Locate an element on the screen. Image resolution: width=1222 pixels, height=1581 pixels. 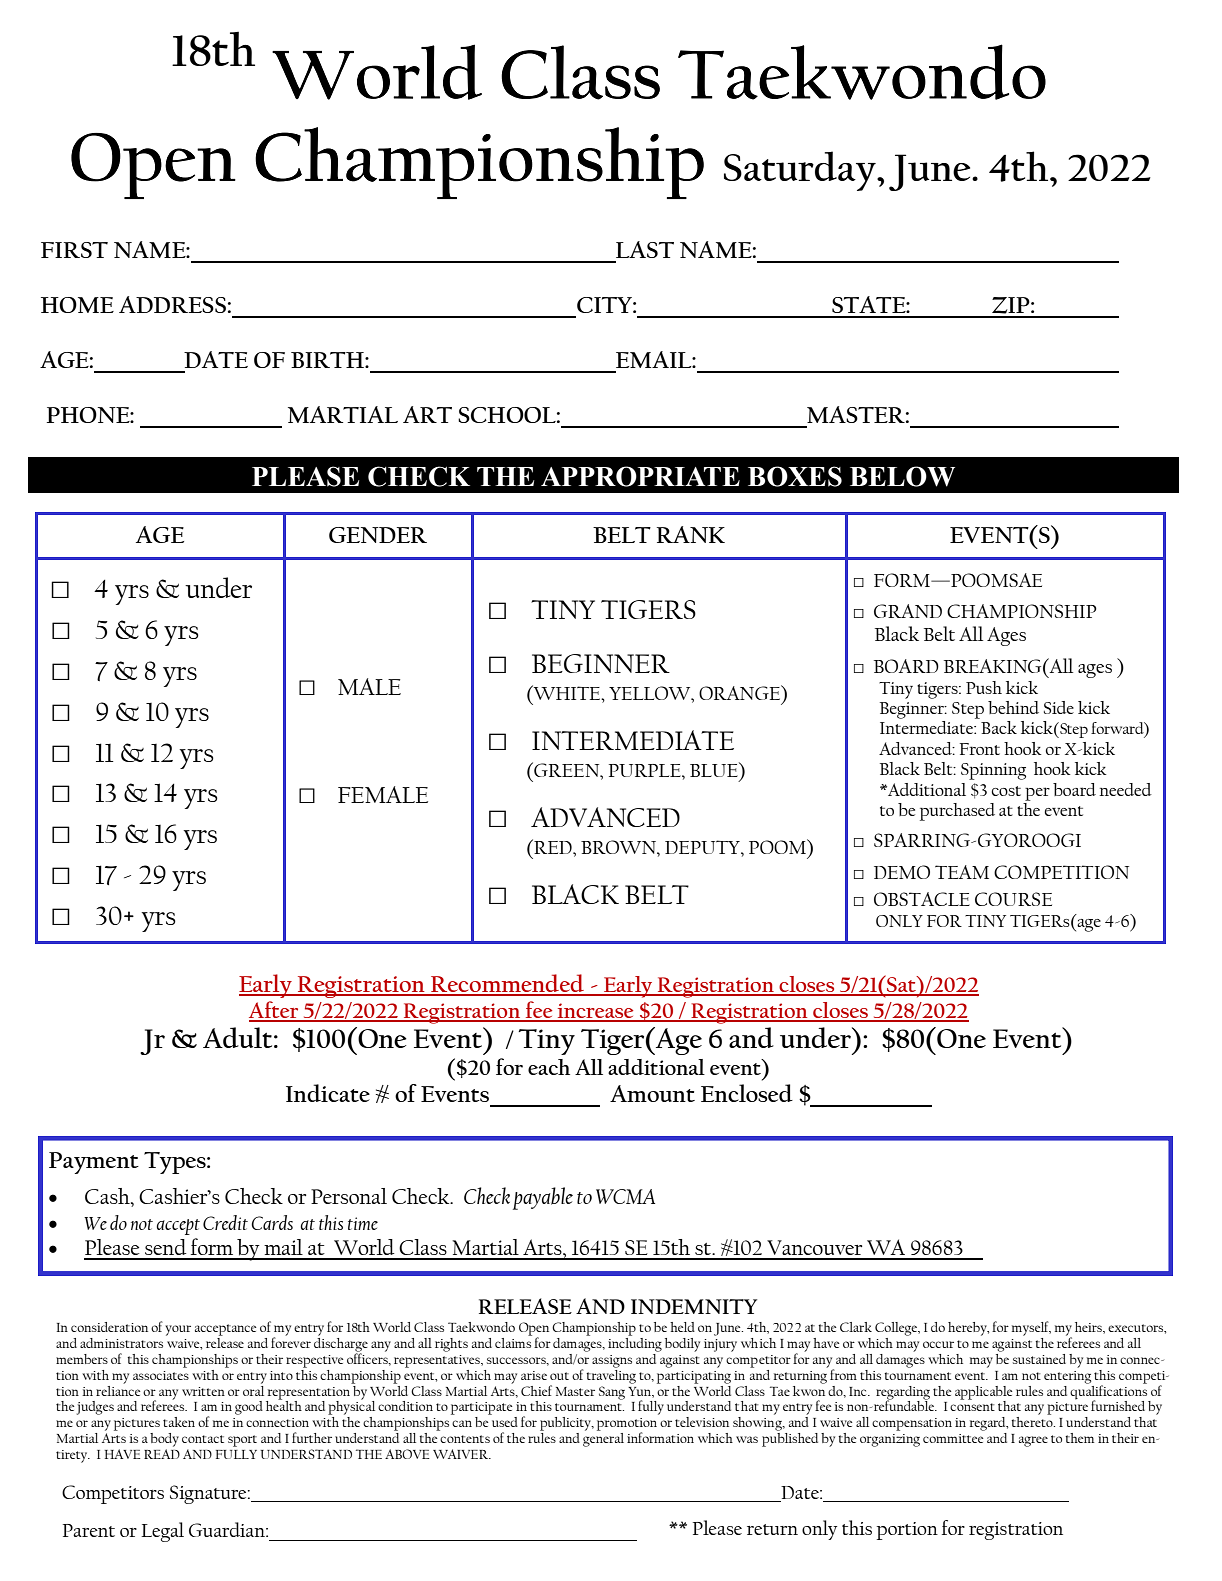
READ is located at coordinates (162, 1454).
